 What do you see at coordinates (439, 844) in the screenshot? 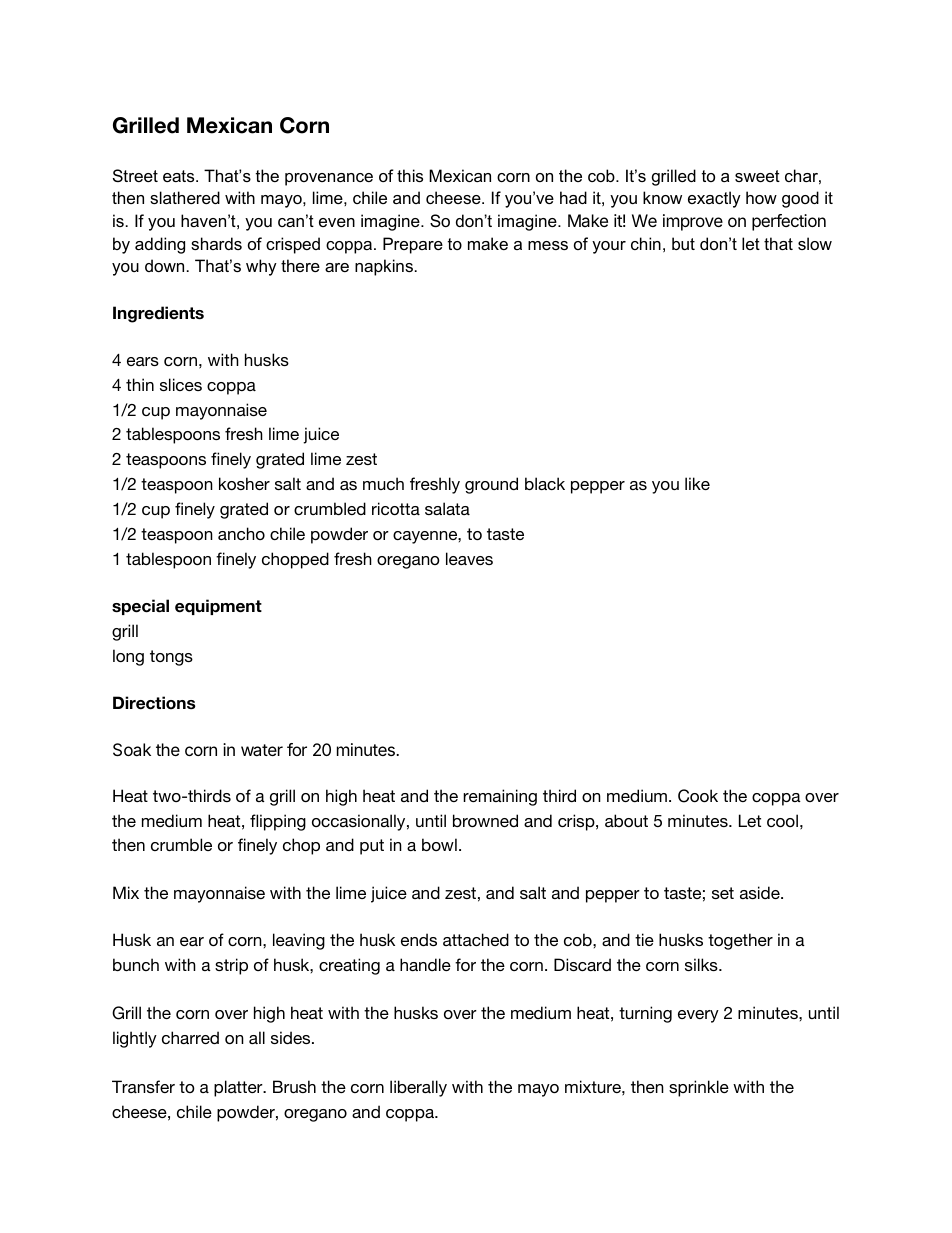
I see `bowl` at bounding box center [439, 844].
